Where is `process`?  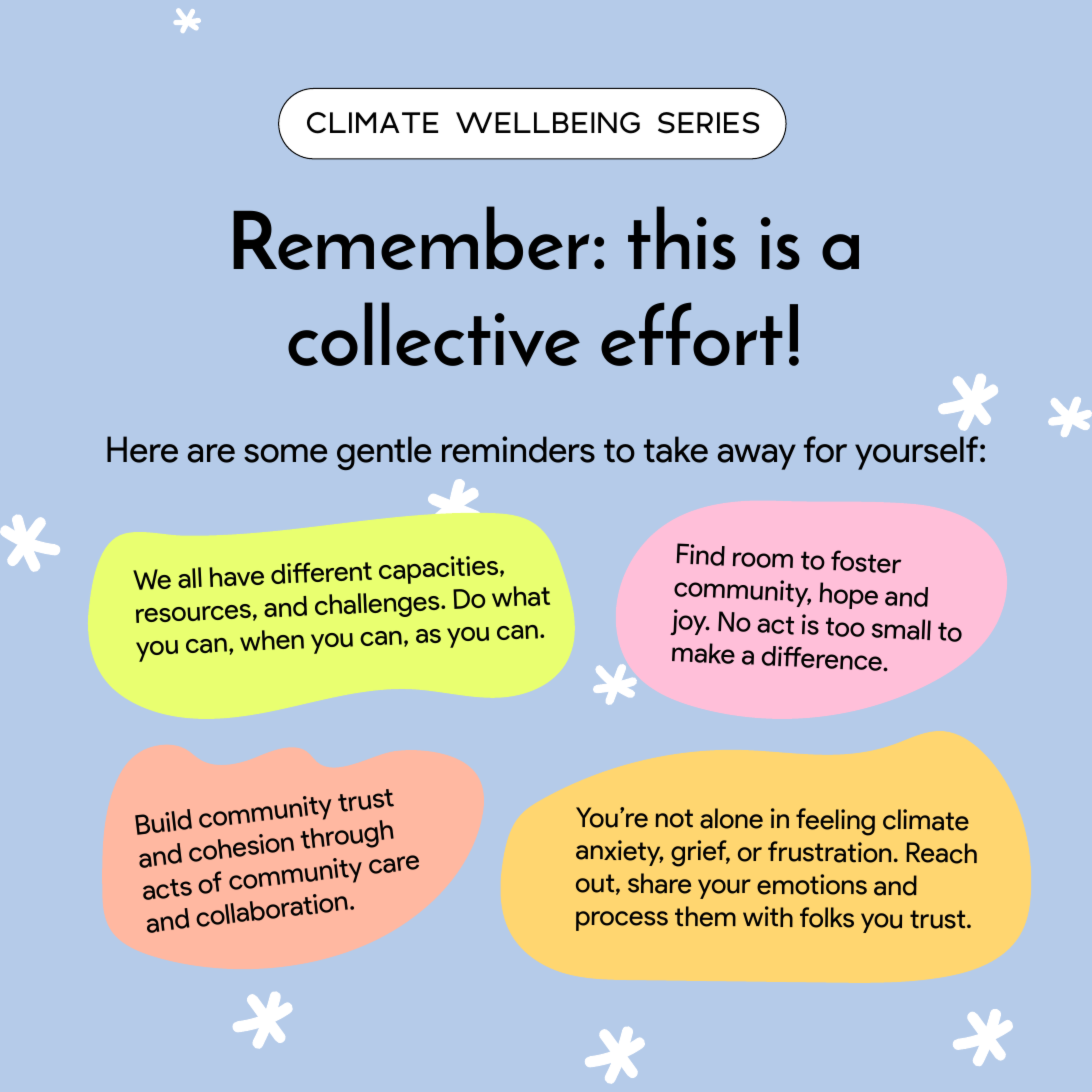 process is located at coordinates (622, 921).
